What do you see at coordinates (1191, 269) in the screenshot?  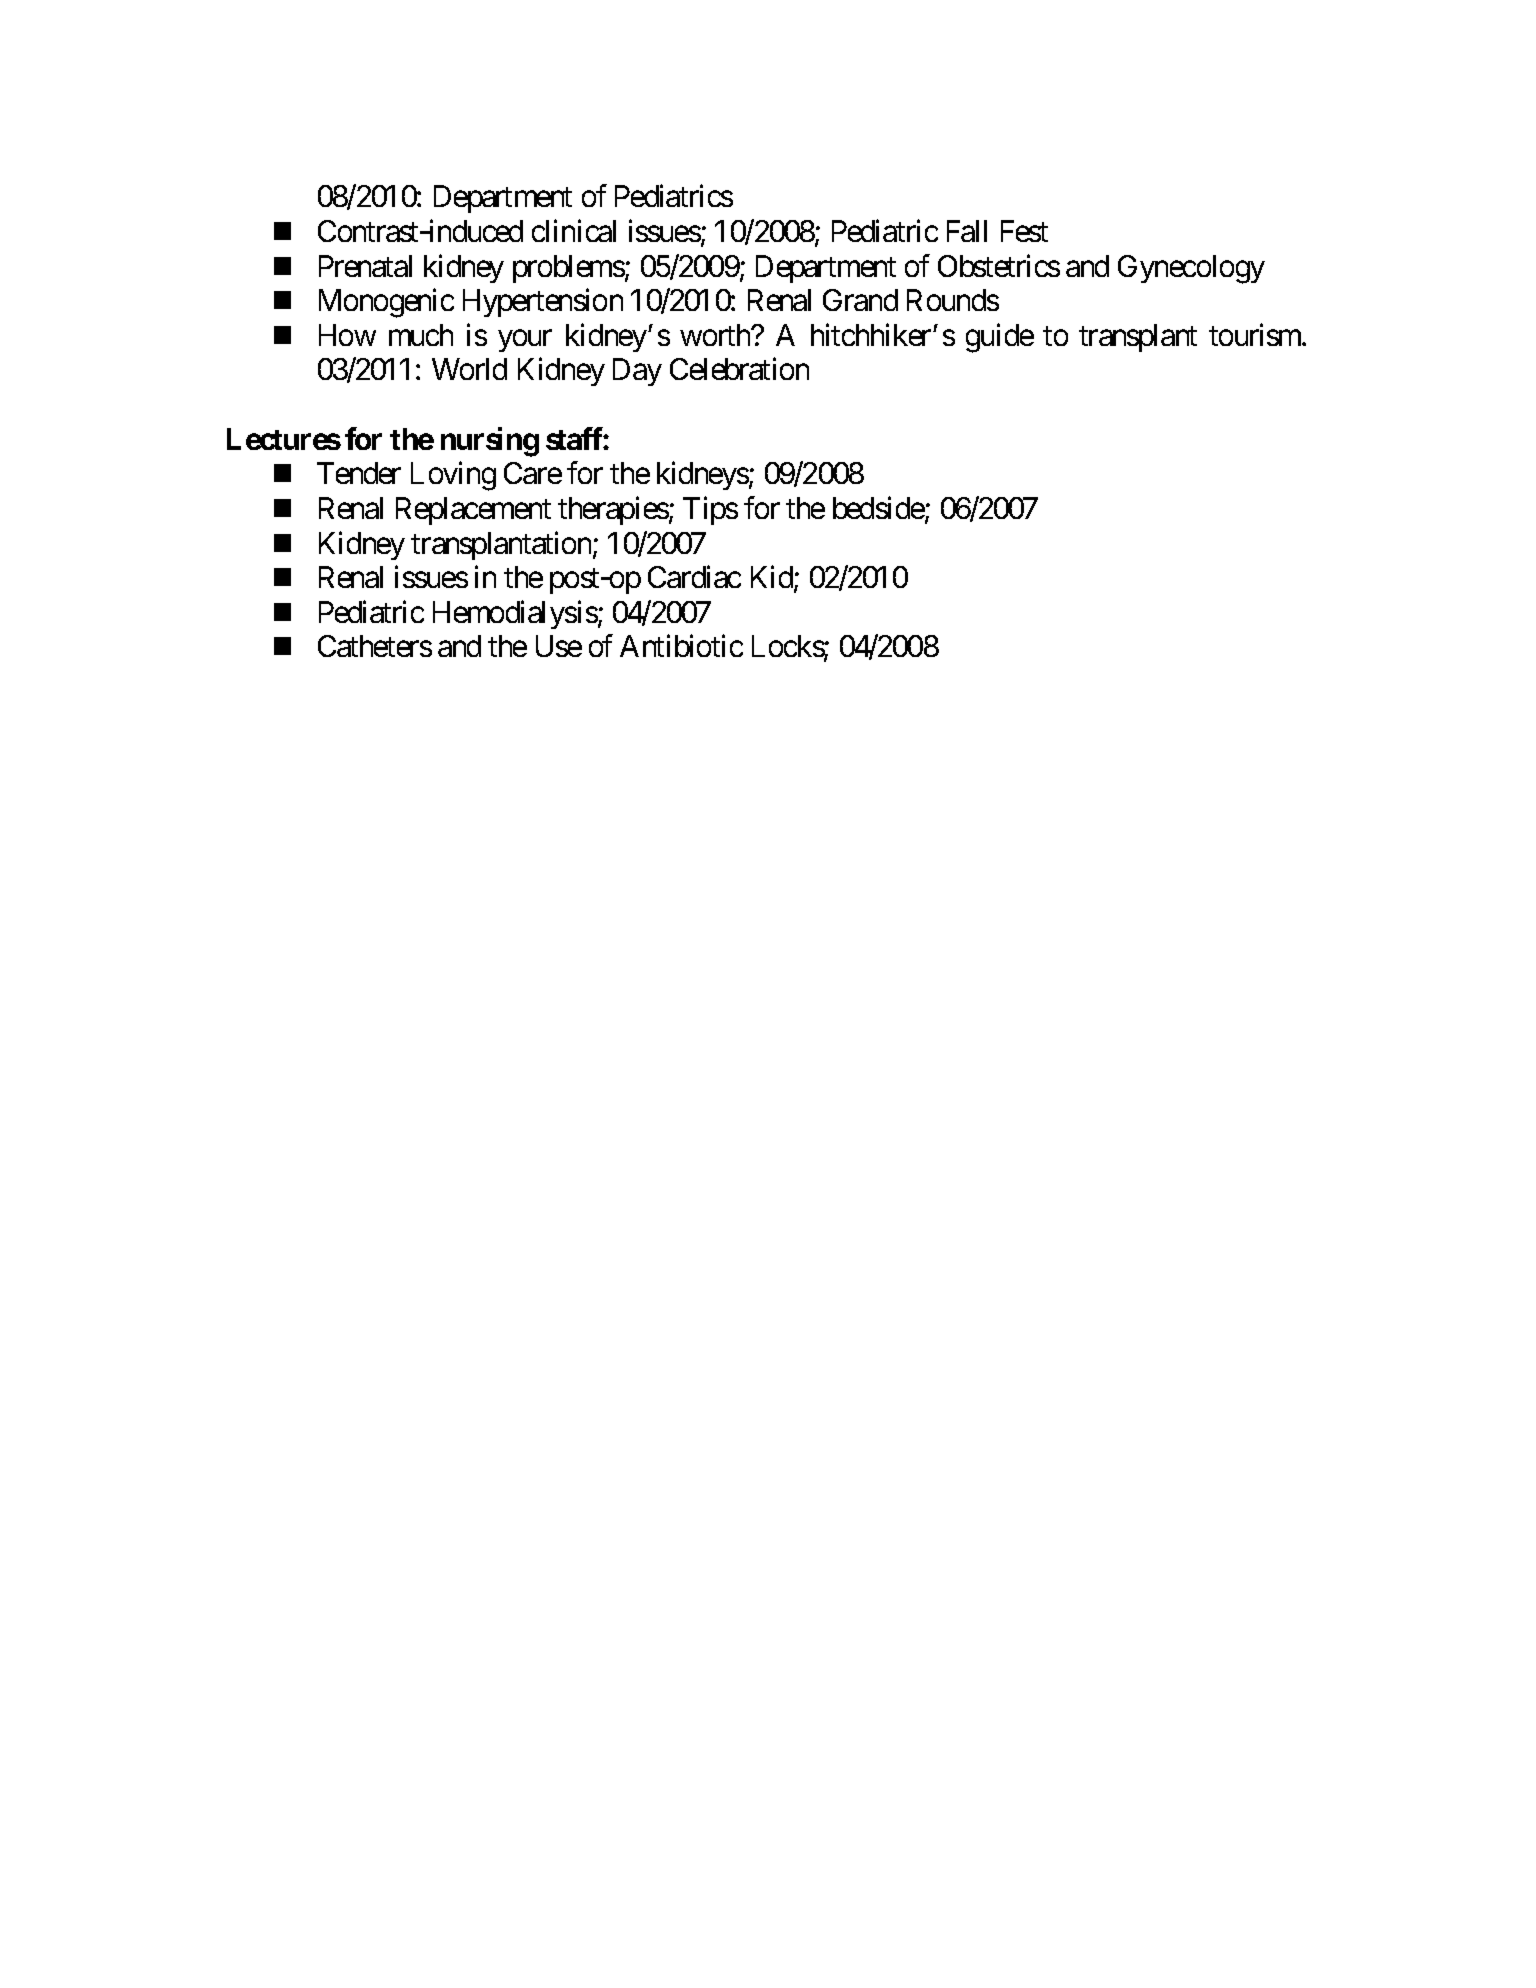 I see `Gynecology` at bounding box center [1191, 269].
